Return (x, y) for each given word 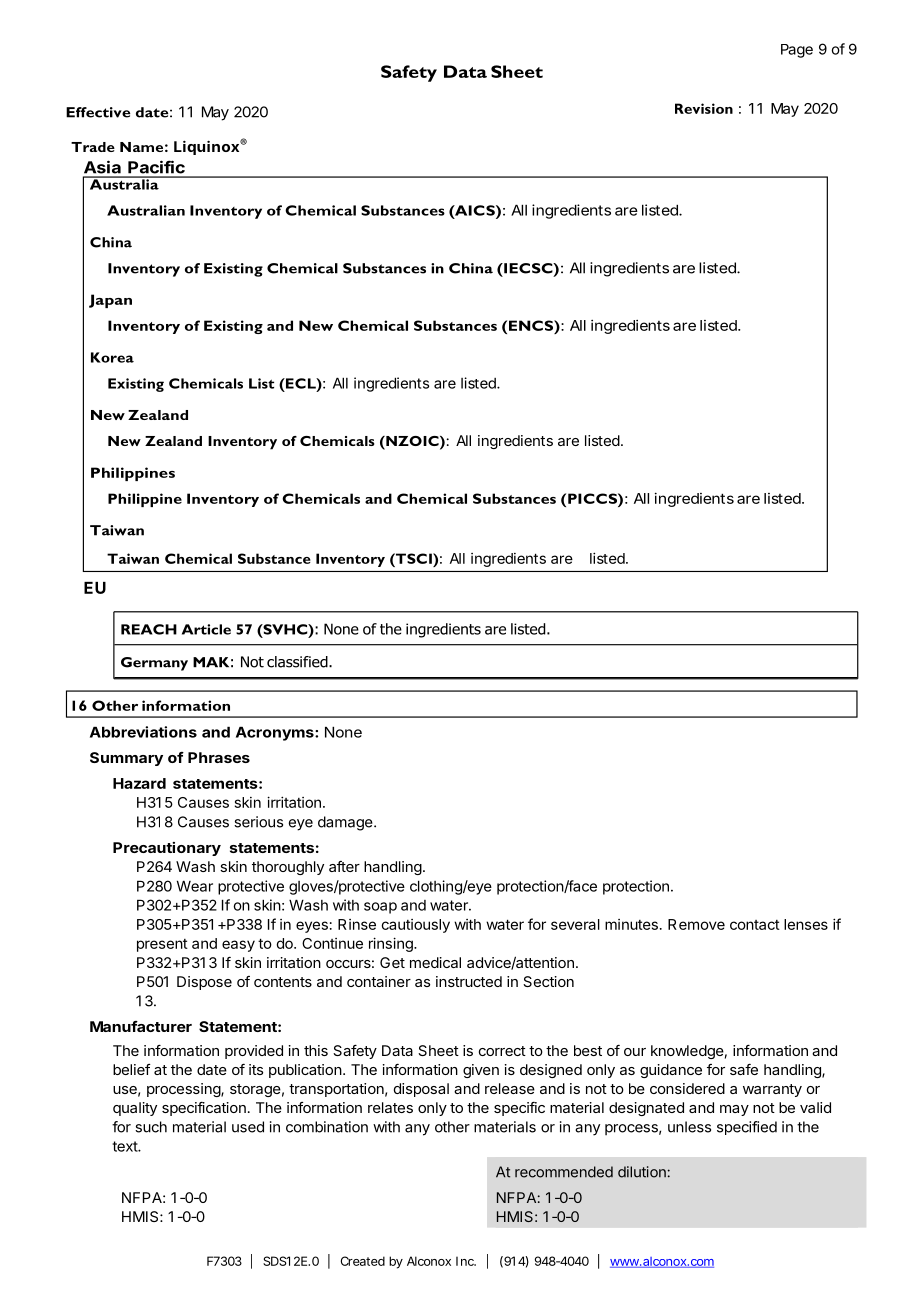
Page (797, 51)
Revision (704, 108)
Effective (98, 112)
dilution (642, 1172)
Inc (466, 1261)
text (125, 1146)
